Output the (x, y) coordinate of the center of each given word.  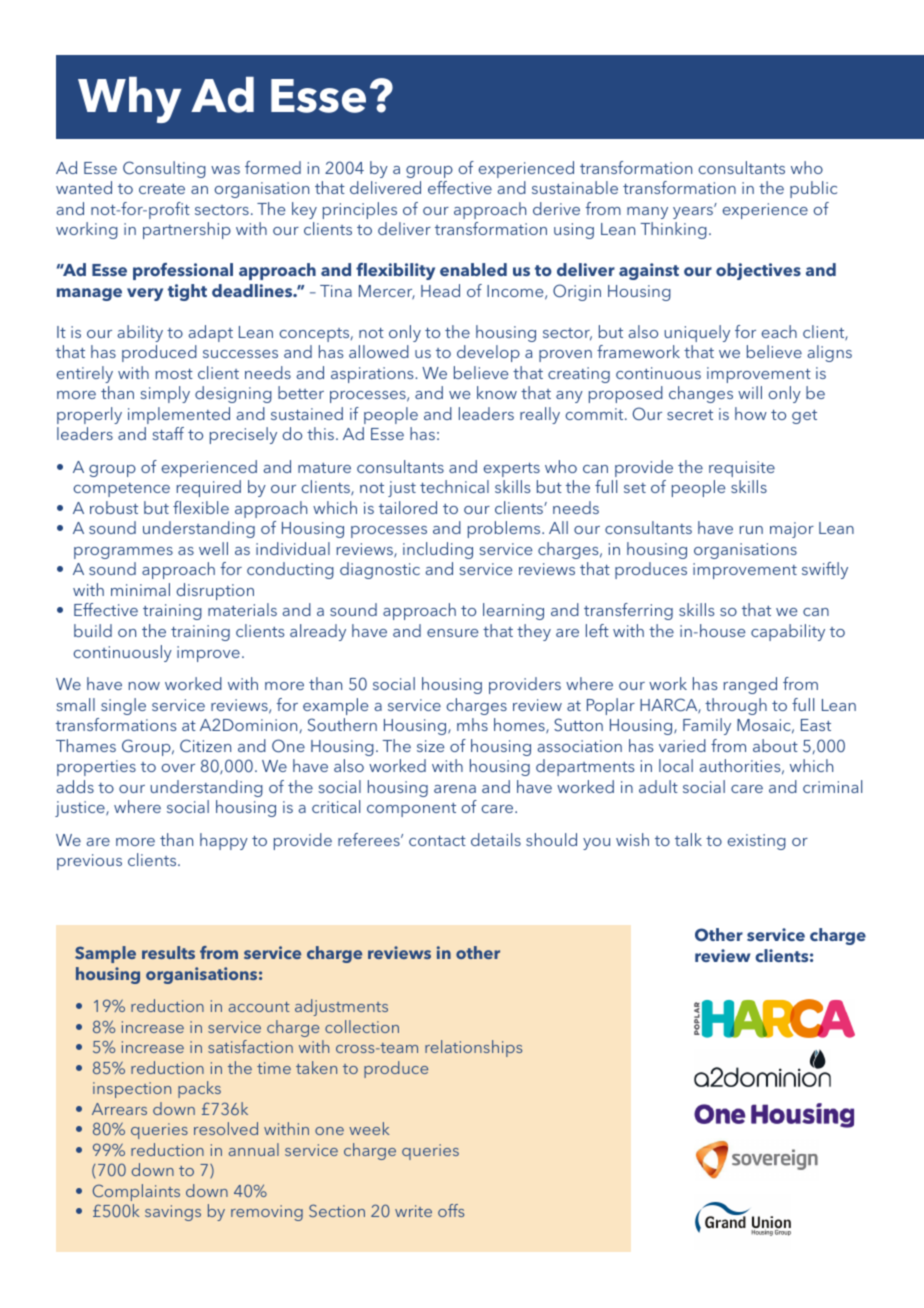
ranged (750, 685)
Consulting (164, 169)
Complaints (136, 1192)
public (813, 189)
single (123, 706)
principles (360, 210)
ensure (452, 633)
